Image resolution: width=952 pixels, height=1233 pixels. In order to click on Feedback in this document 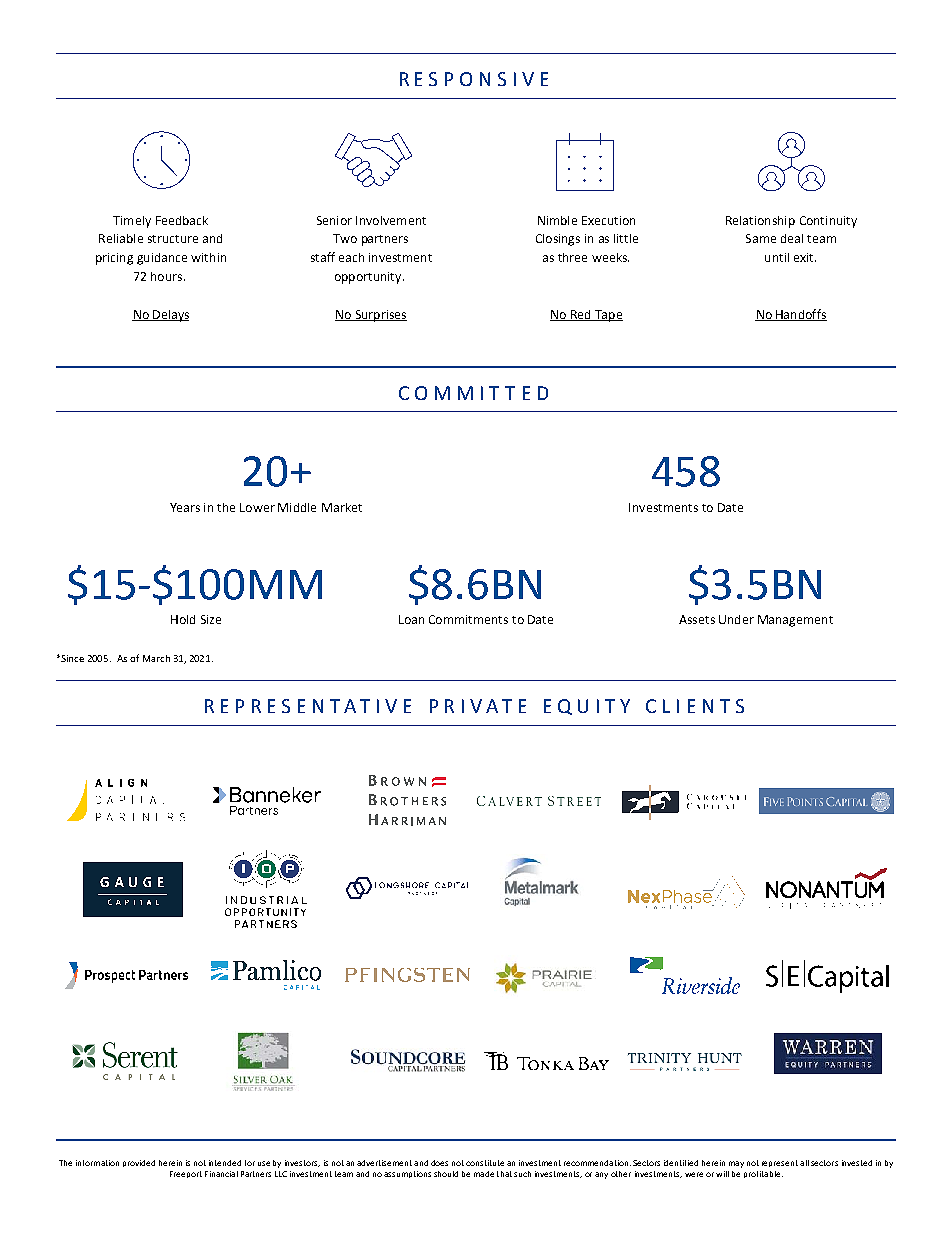, I will do `click(182, 220)`.
